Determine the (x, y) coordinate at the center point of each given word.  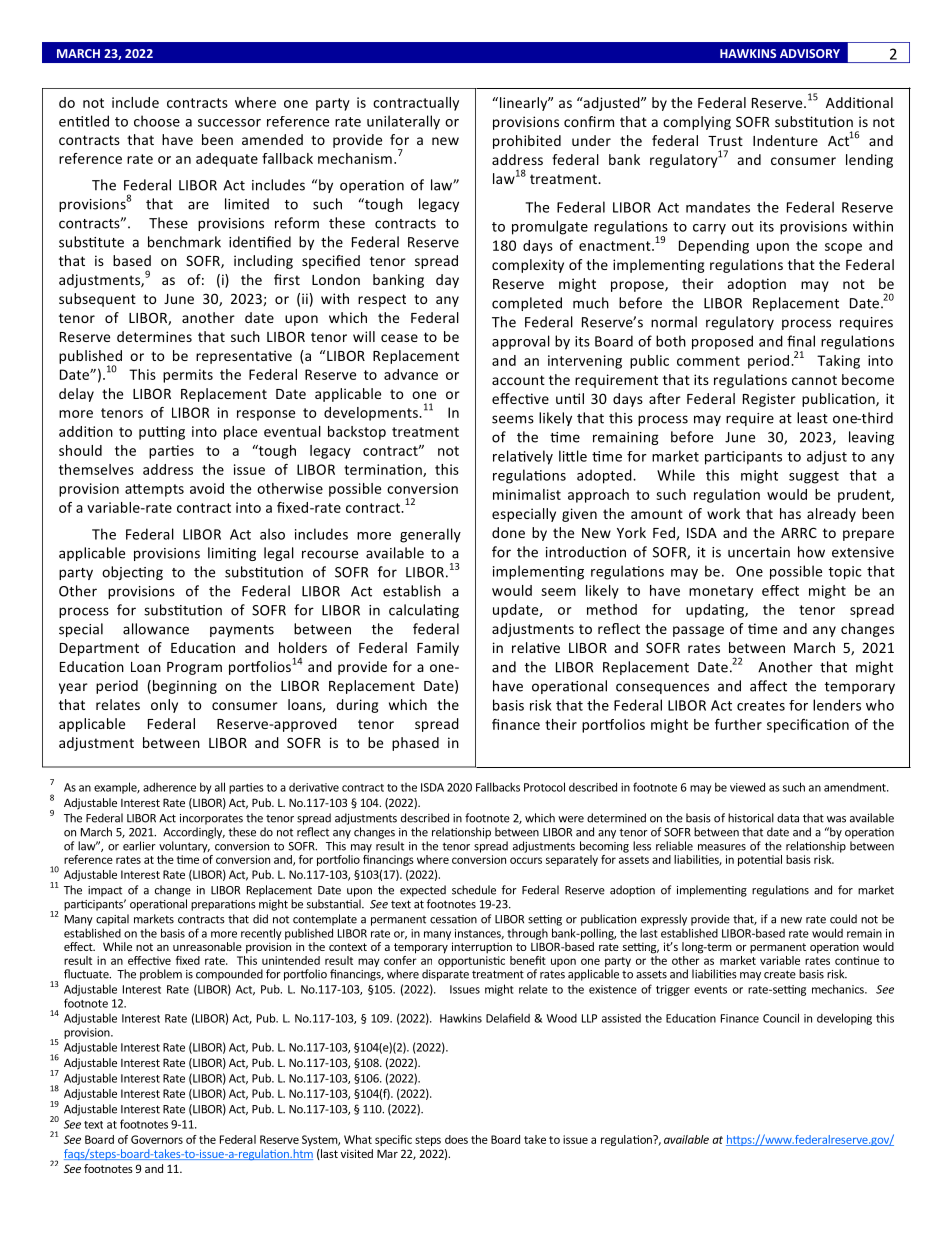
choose (157, 121)
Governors (157, 1139)
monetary (721, 592)
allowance (156, 629)
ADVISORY (810, 53)
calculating (424, 611)
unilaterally (403, 122)
